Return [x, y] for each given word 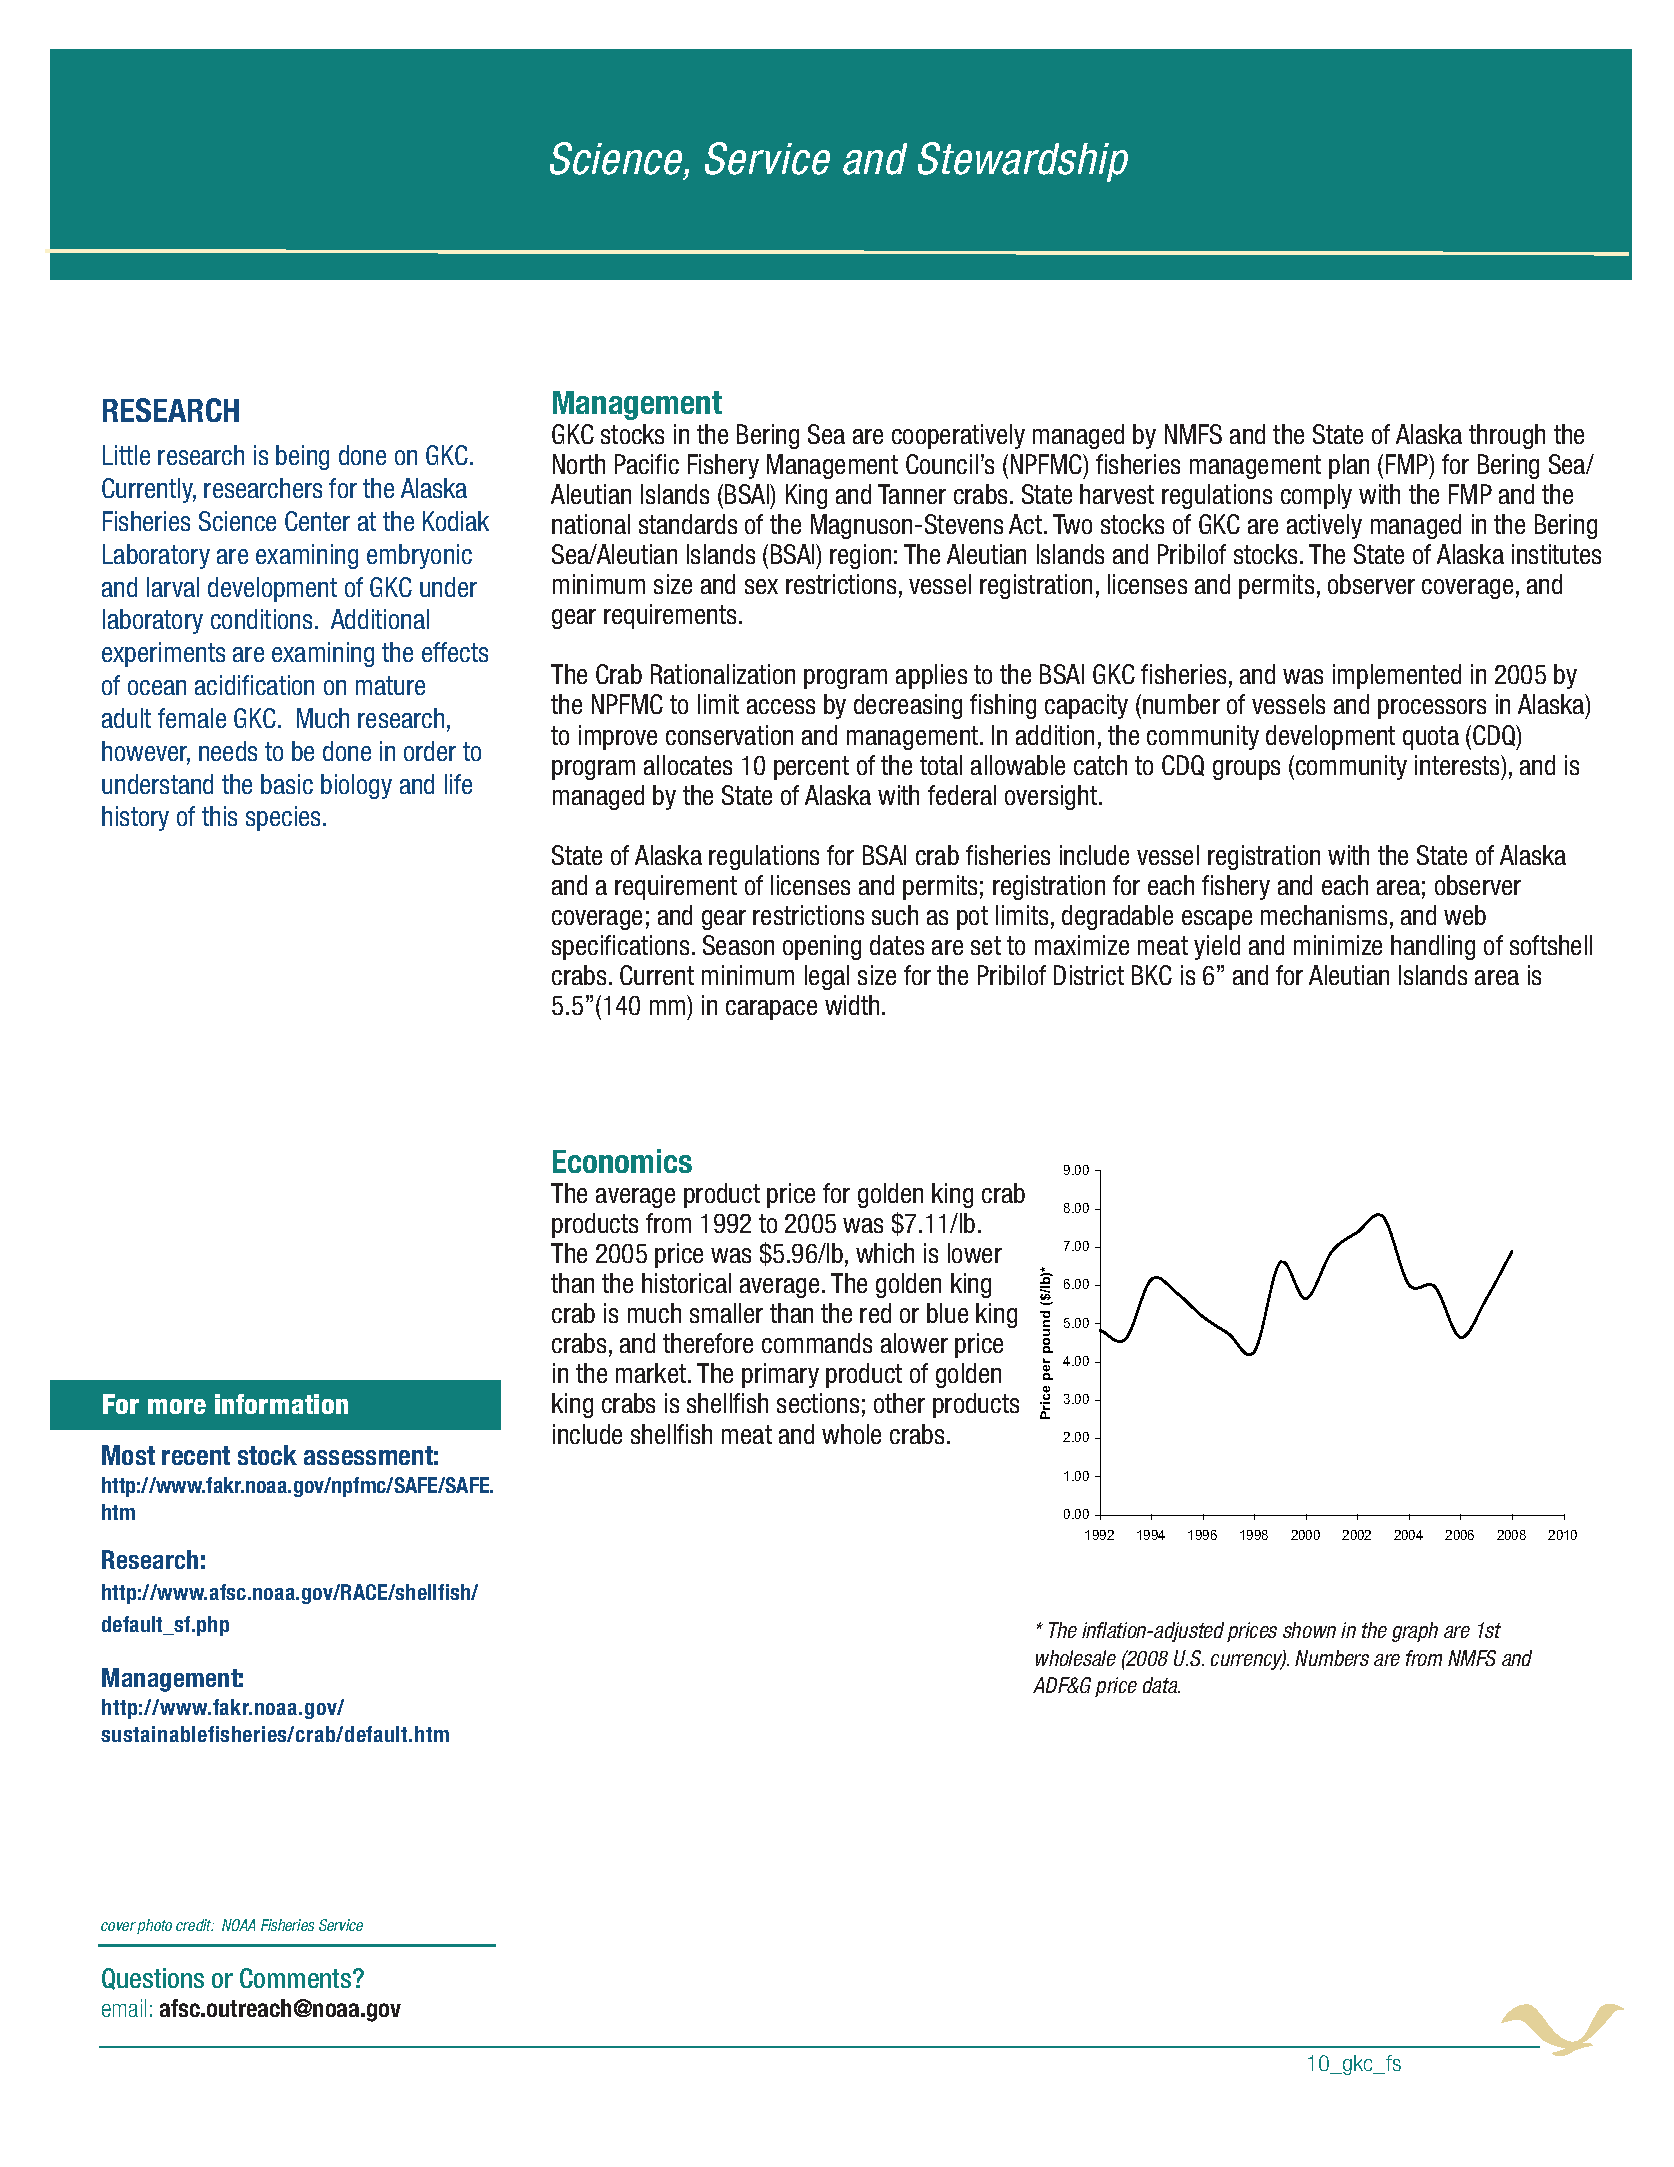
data [1161, 1685]
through [1507, 436]
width [852, 1005]
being [302, 457]
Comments [297, 1978]
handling [1433, 947]
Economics [622, 1161]
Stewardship [1023, 162]
